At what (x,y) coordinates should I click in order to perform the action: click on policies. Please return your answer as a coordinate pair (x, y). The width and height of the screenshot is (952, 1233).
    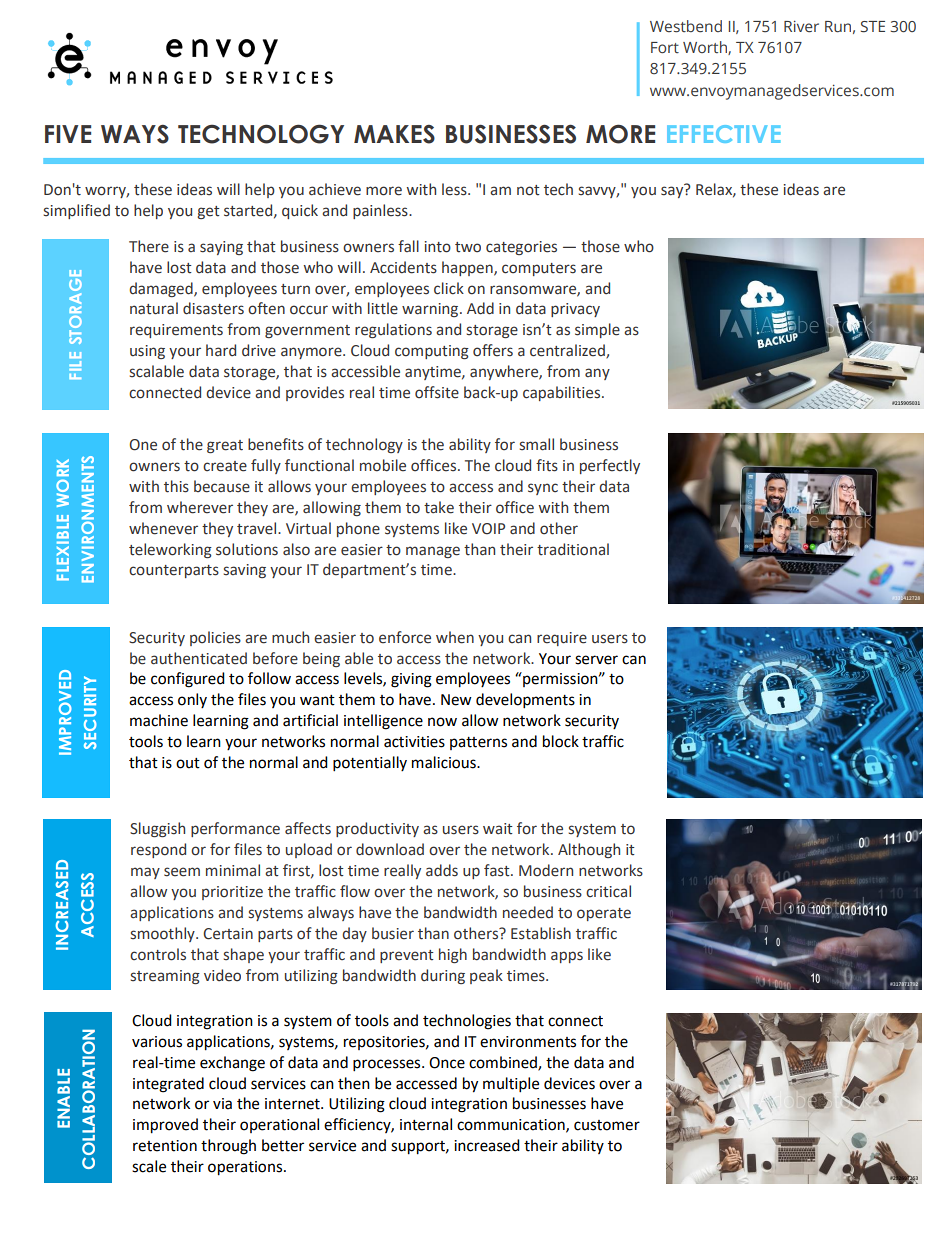
    Looking at the image, I should click on (215, 638).
